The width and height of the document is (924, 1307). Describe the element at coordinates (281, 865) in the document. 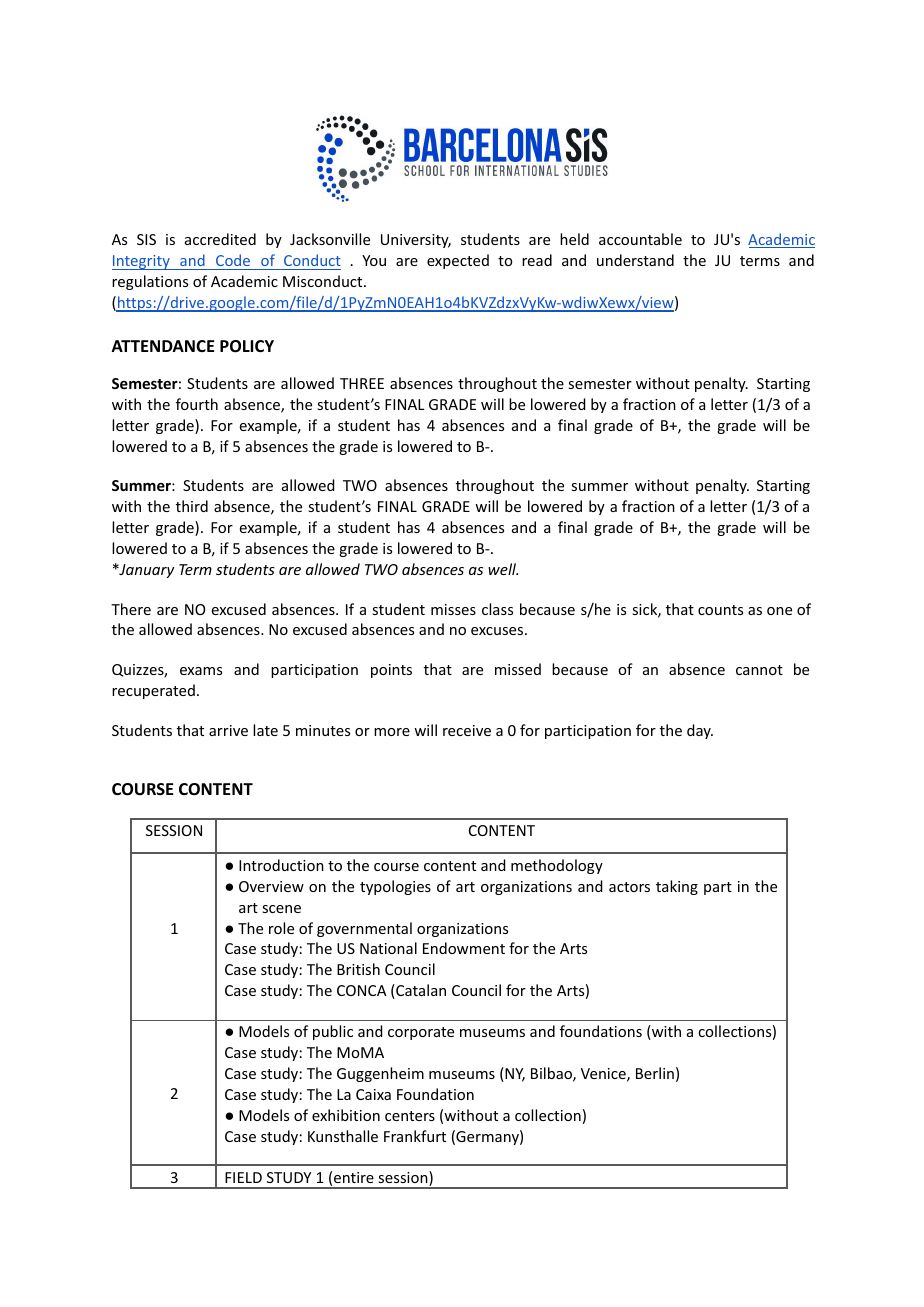

I see `Introduction` at that location.
